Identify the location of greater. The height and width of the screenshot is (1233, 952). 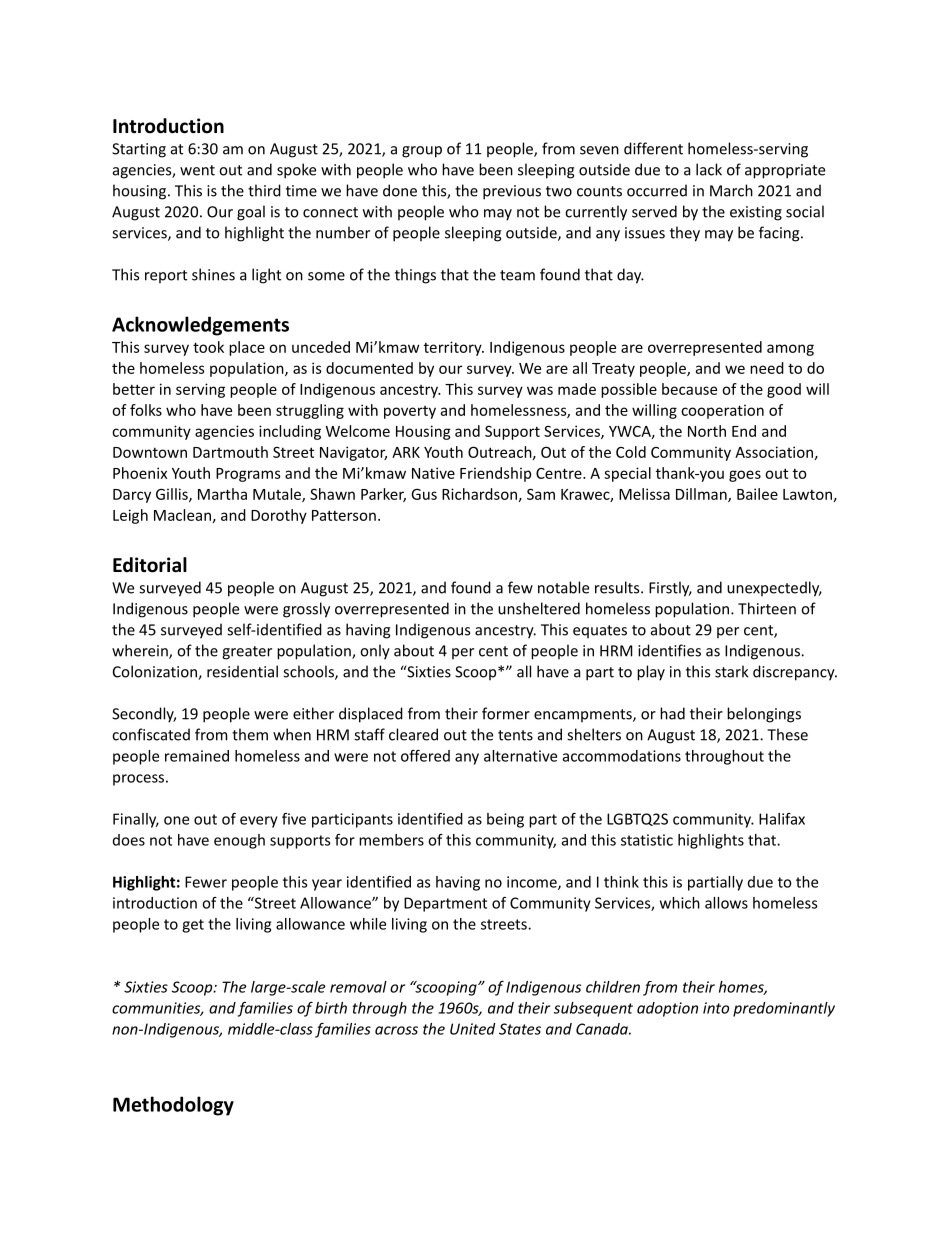
(247, 653).
